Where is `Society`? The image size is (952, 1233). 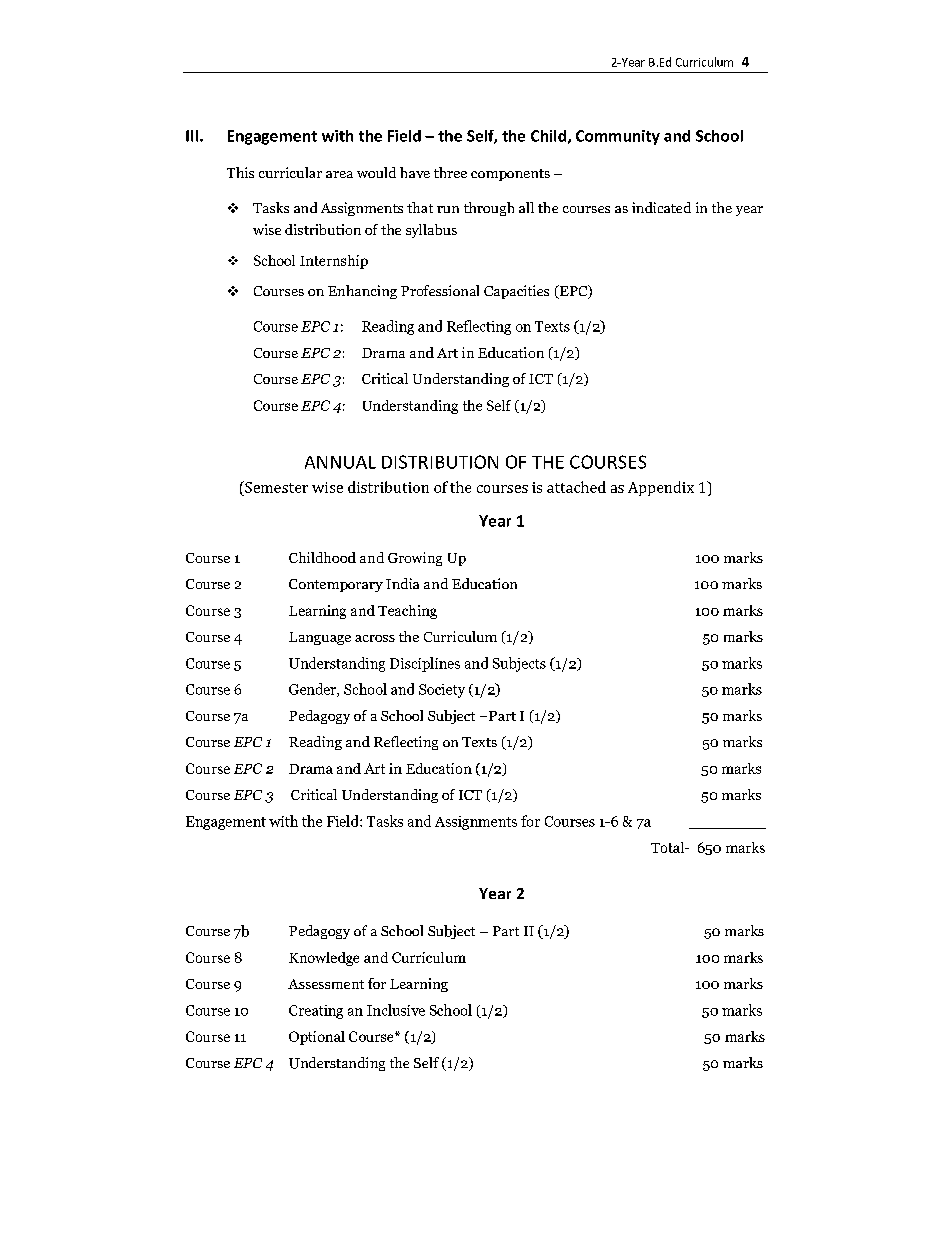 Society is located at coordinates (442, 691).
